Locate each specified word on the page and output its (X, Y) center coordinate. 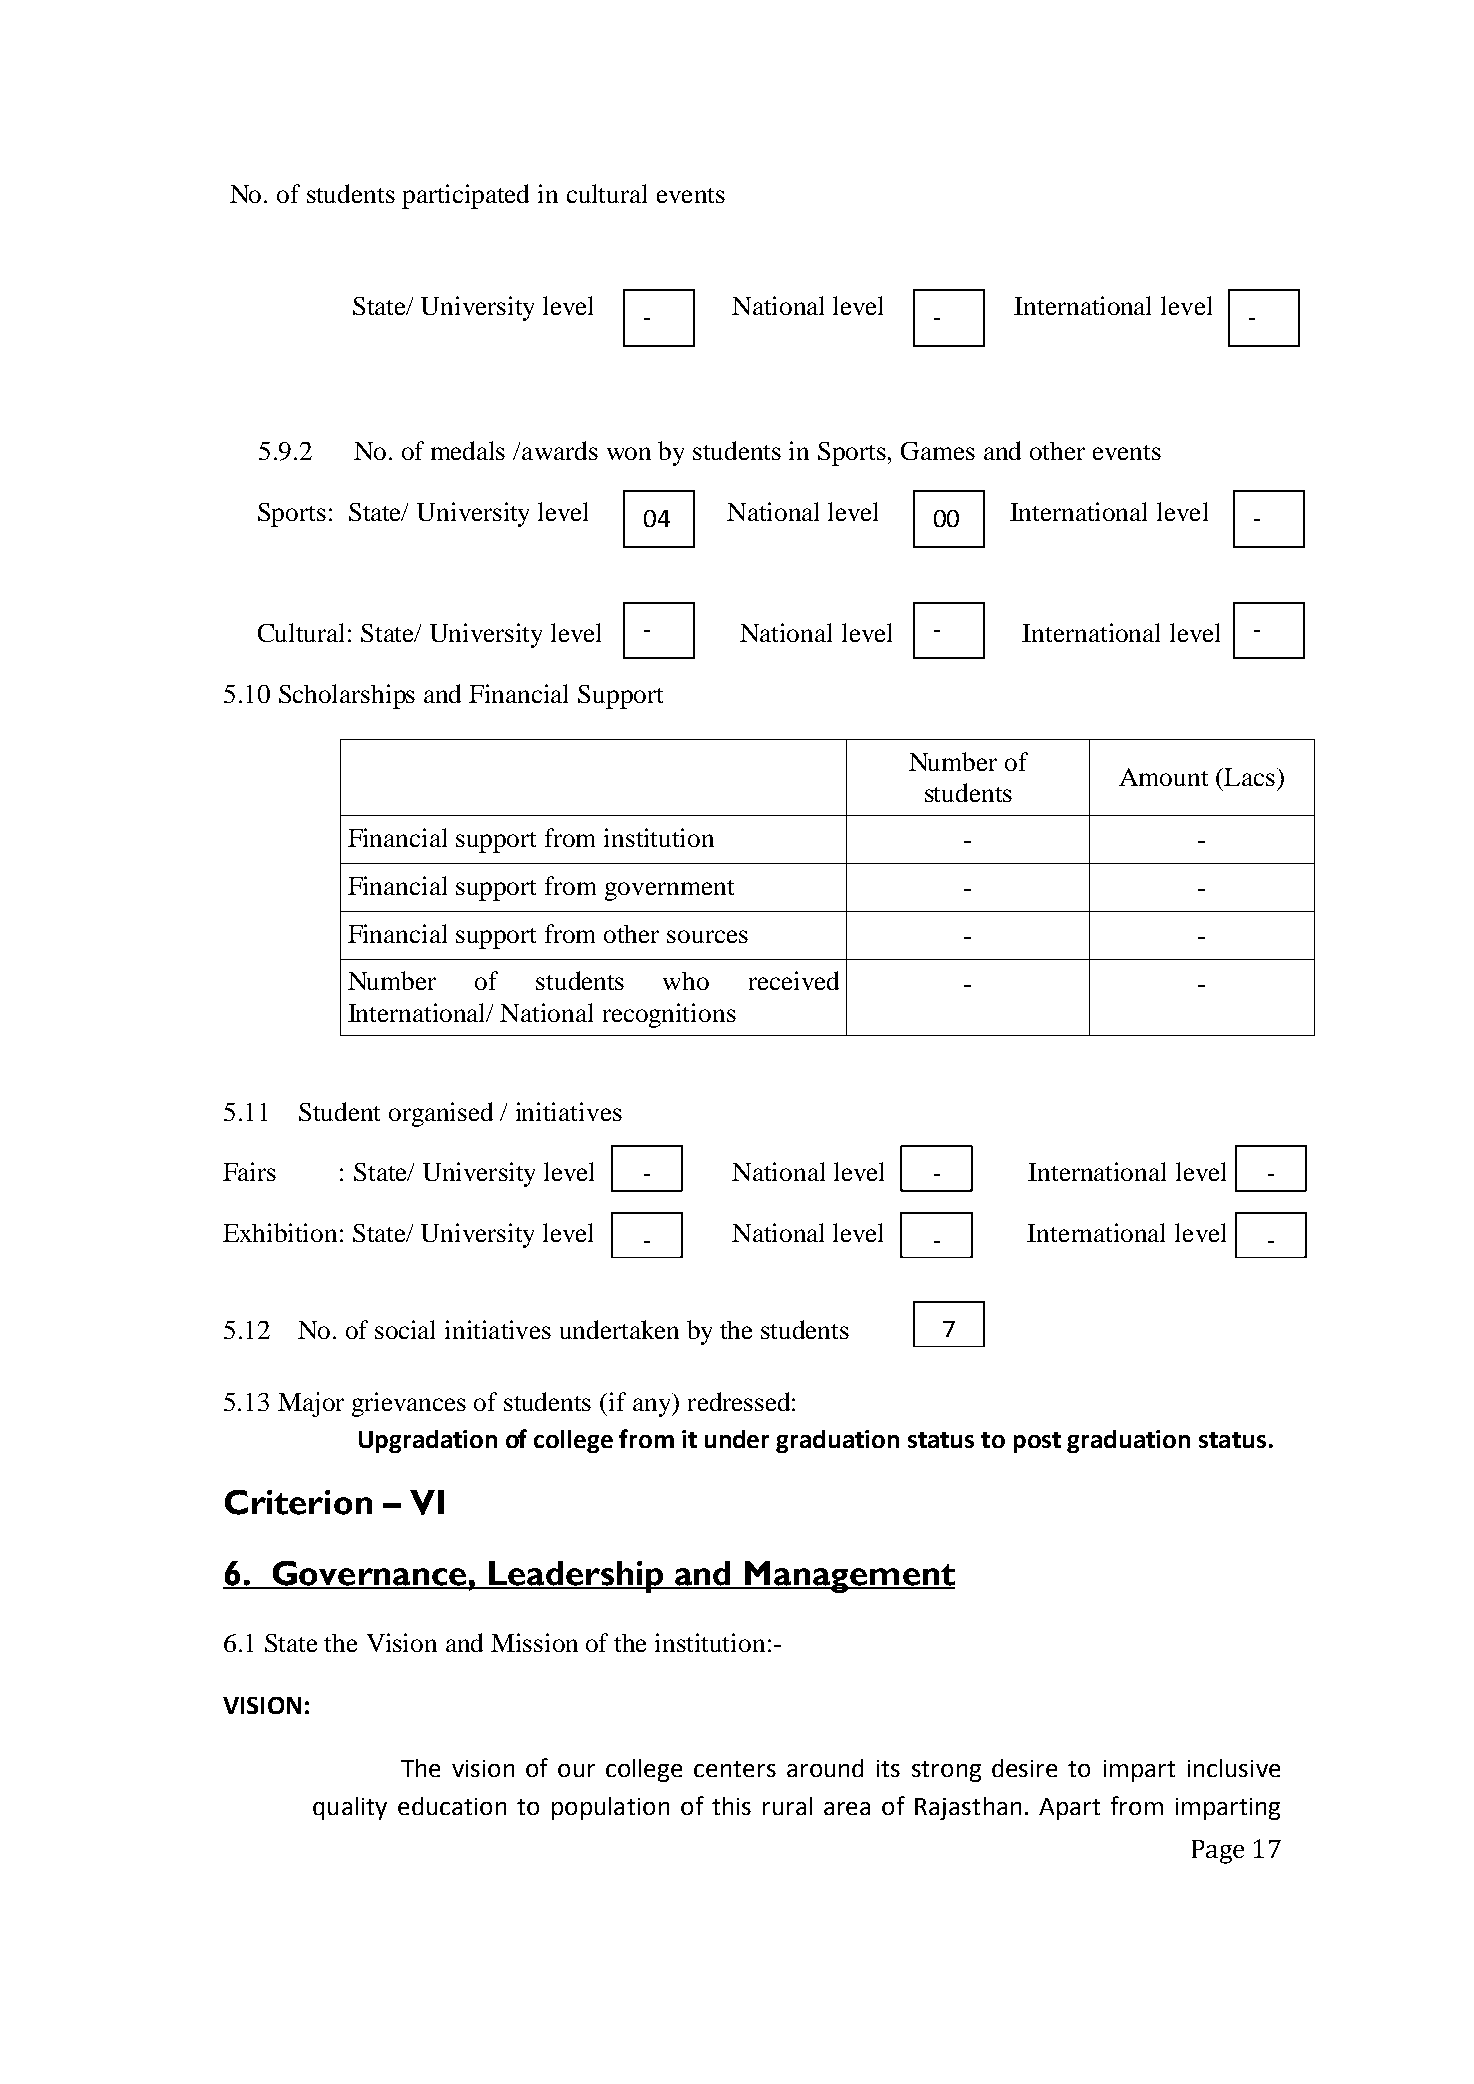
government (669, 890)
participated (465, 196)
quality (350, 1808)
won (629, 453)
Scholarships (347, 696)
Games (938, 451)
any (653, 1407)
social (405, 1329)
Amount (1163, 777)
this (731, 1806)
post (1037, 1442)
